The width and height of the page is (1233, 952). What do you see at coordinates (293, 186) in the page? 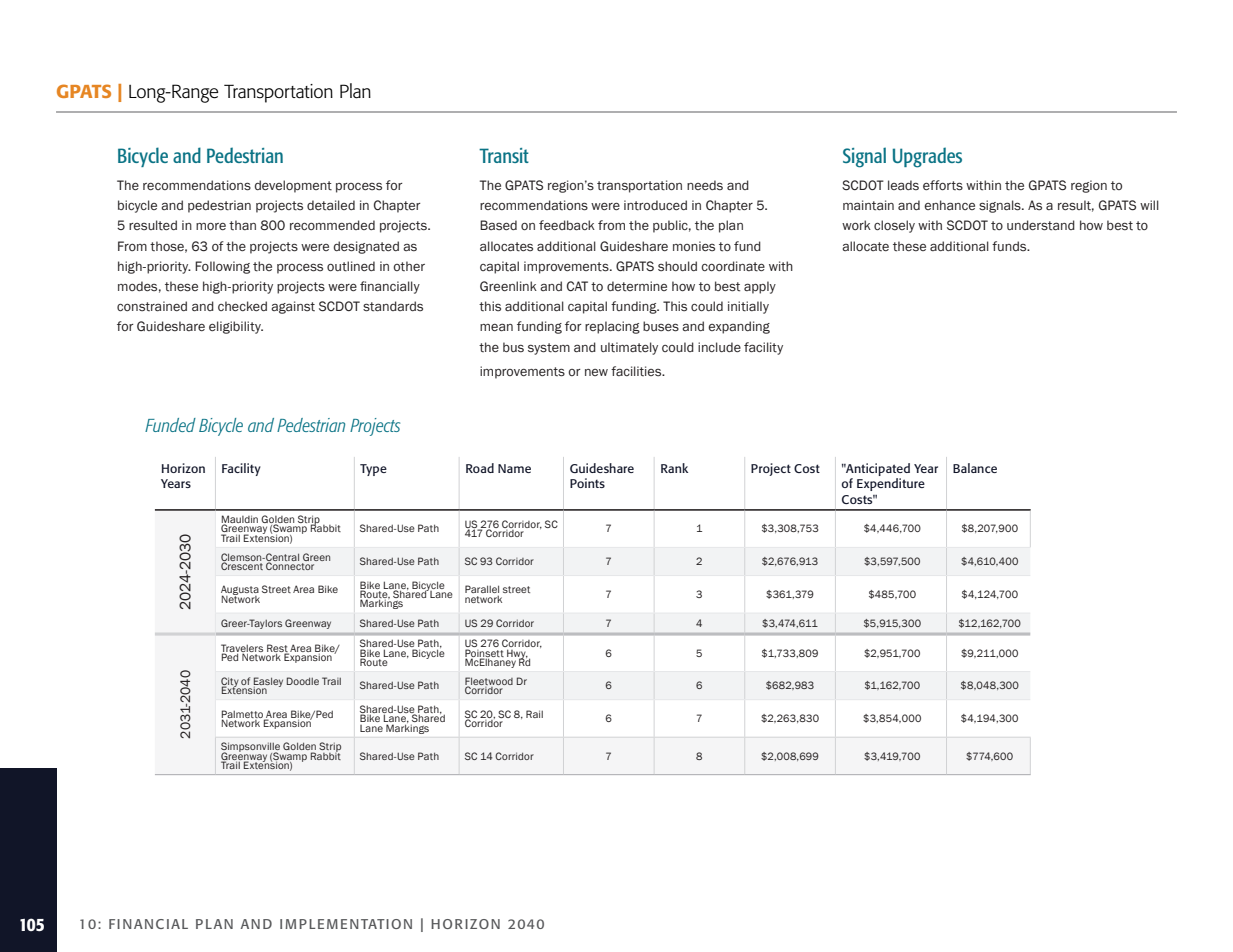
I see `development` at bounding box center [293, 186].
